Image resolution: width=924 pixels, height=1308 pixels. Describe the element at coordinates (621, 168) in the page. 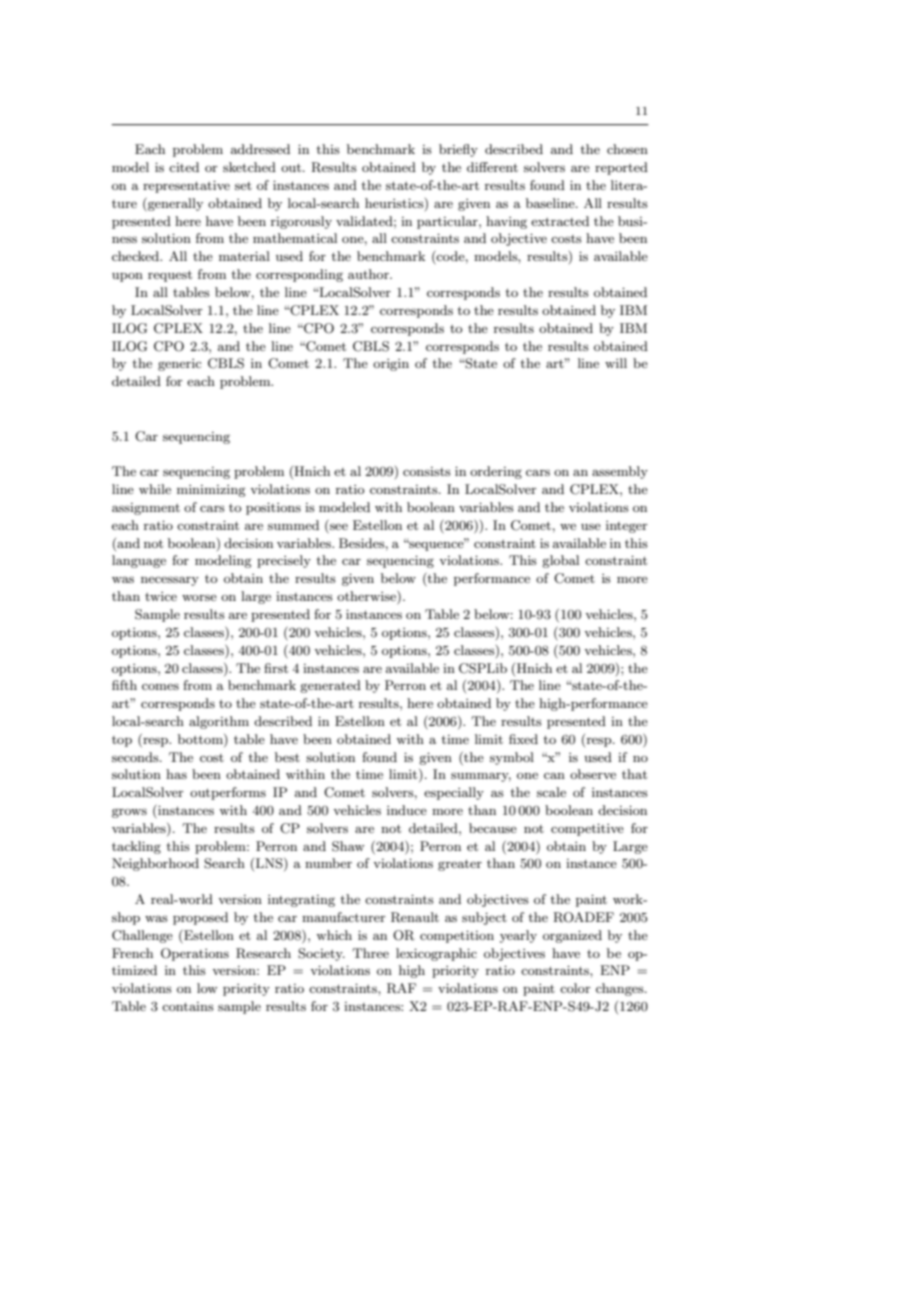

I see `reported` at that location.
